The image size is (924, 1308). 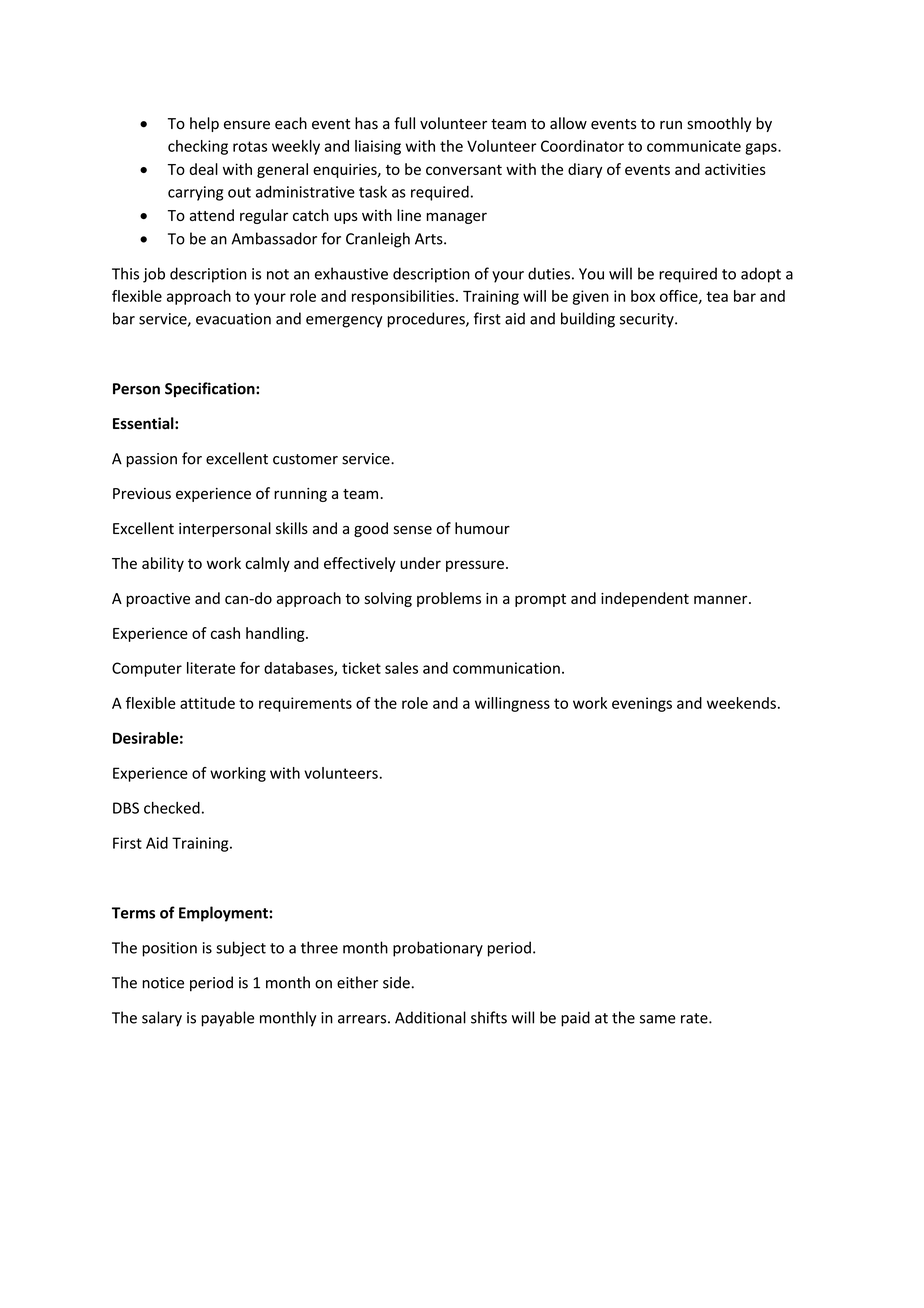 What do you see at coordinates (658, 1019) in the screenshot?
I see `same` at bounding box center [658, 1019].
